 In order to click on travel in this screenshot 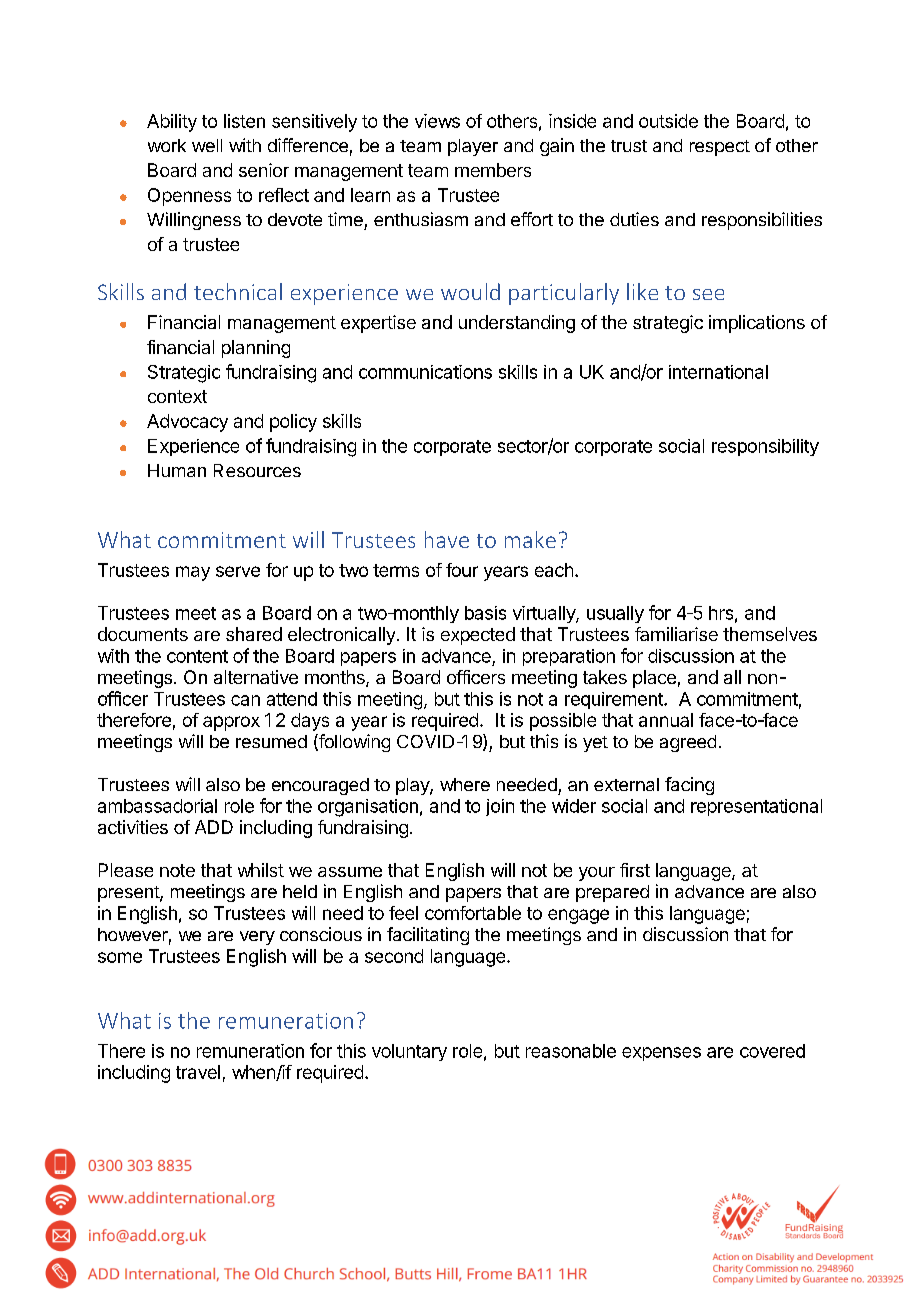, I will do `click(198, 1072)`.
